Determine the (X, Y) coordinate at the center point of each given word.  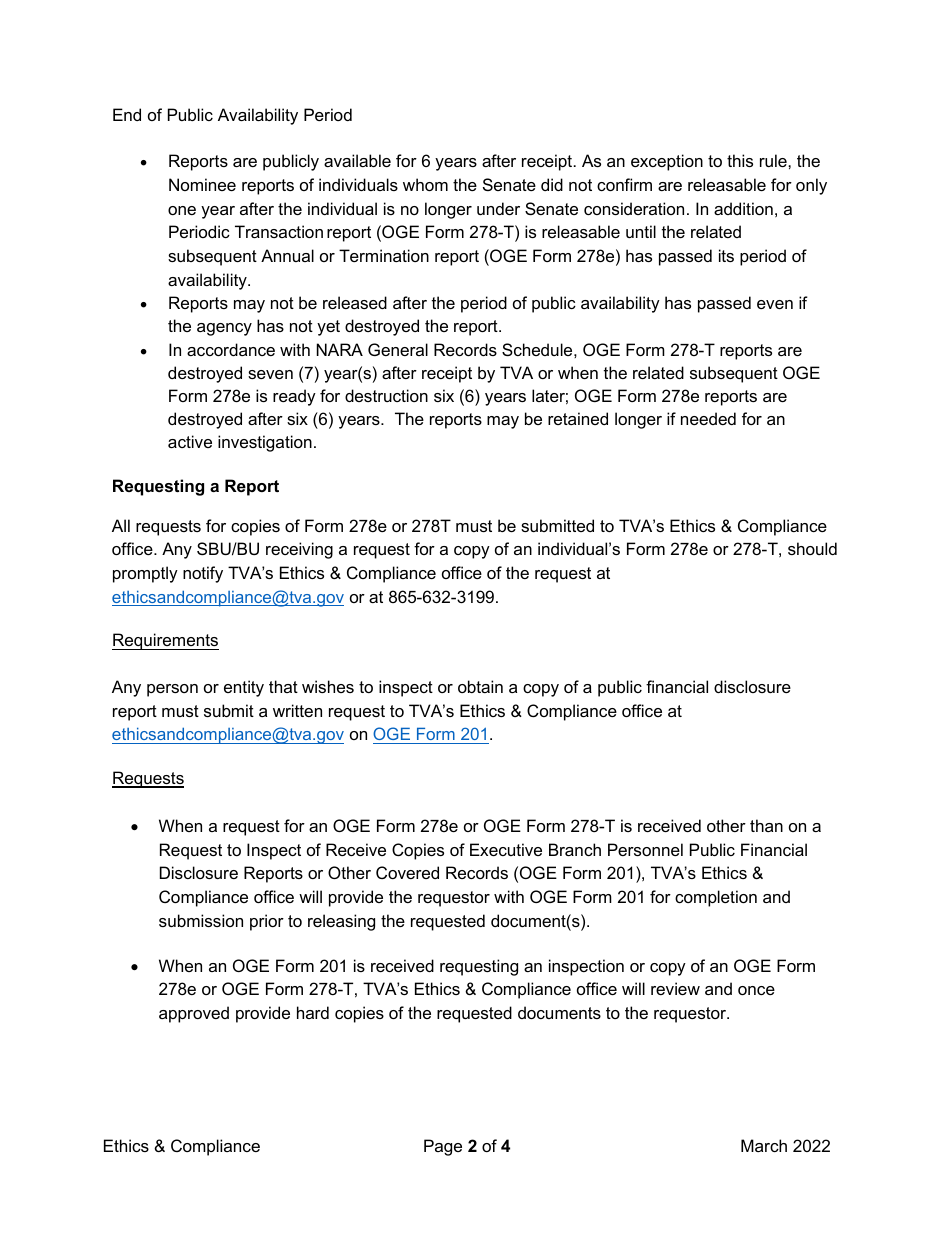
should (812, 548)
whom (425, 184)
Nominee (202, 184)
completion (716, 898)
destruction (386, 395)
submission (201, 920)
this (740, 160)
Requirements (165, 641)
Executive (506, 849)
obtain (480, 686)
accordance (231, 349)
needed (708, 418)
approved (194, 1014)
